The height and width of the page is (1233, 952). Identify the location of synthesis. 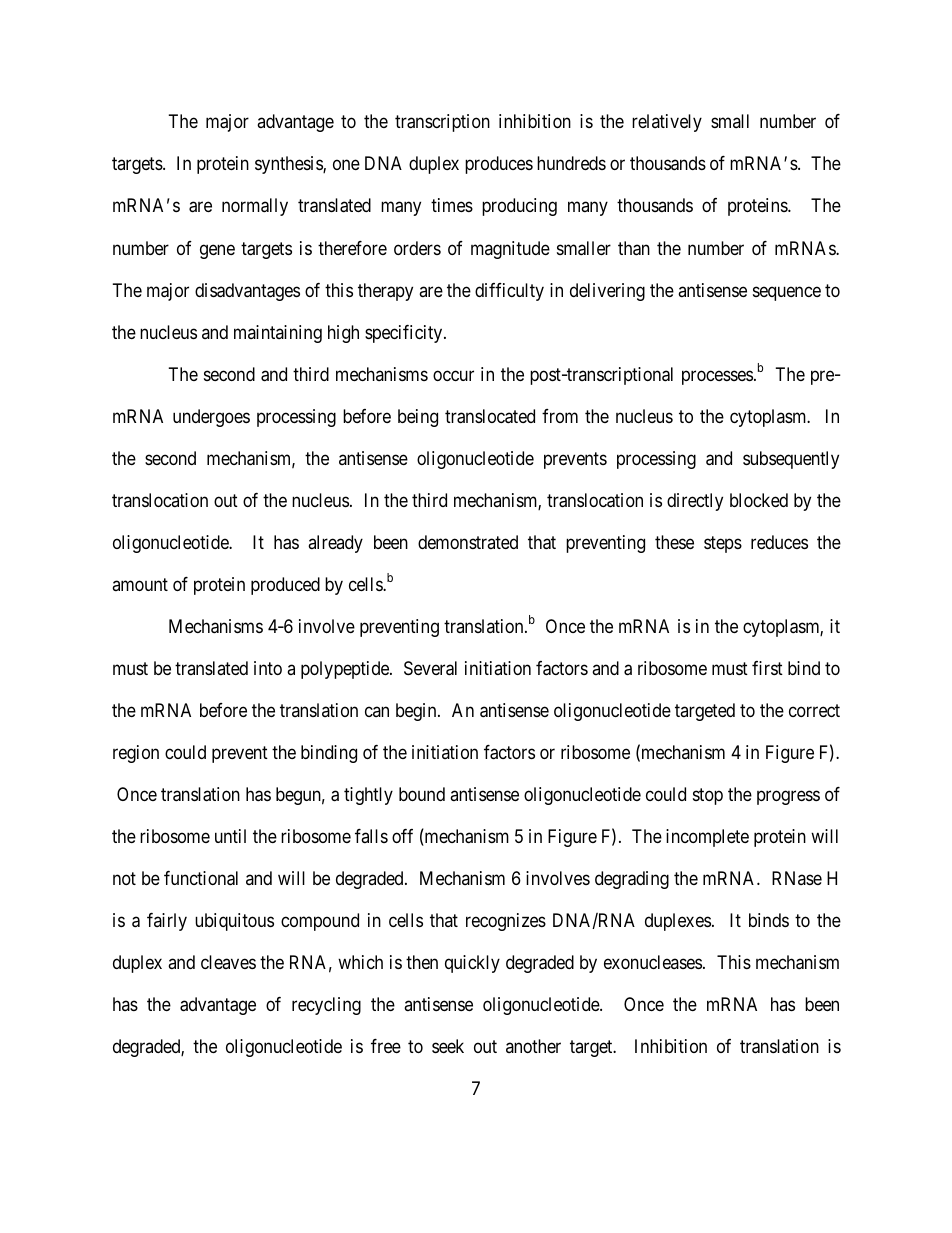
(289, 165).
